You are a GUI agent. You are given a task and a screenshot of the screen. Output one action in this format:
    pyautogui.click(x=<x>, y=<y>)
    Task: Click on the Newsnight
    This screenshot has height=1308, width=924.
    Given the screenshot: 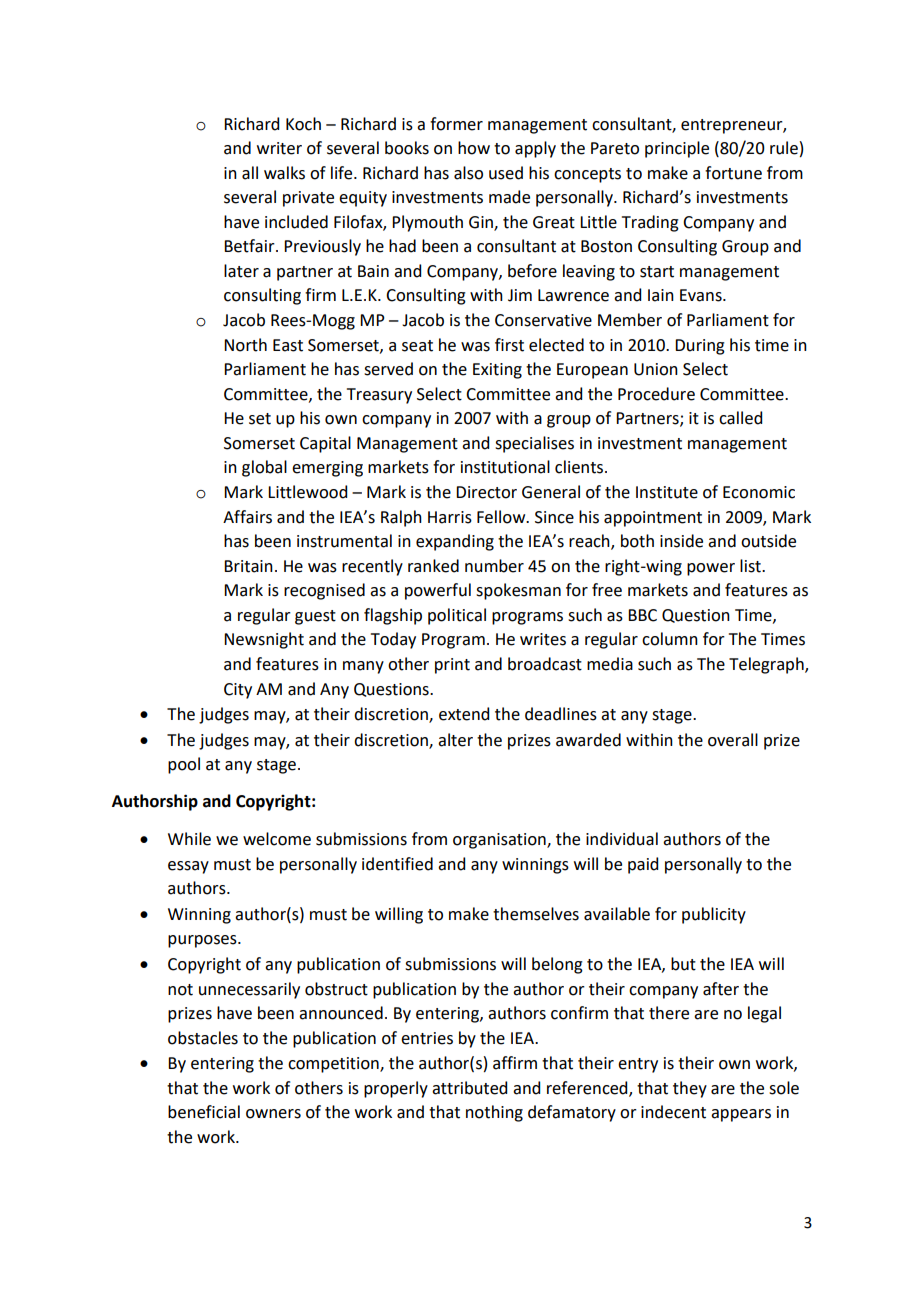 What is the action you would take?
    pyautogui.click(x=264, y=640)
